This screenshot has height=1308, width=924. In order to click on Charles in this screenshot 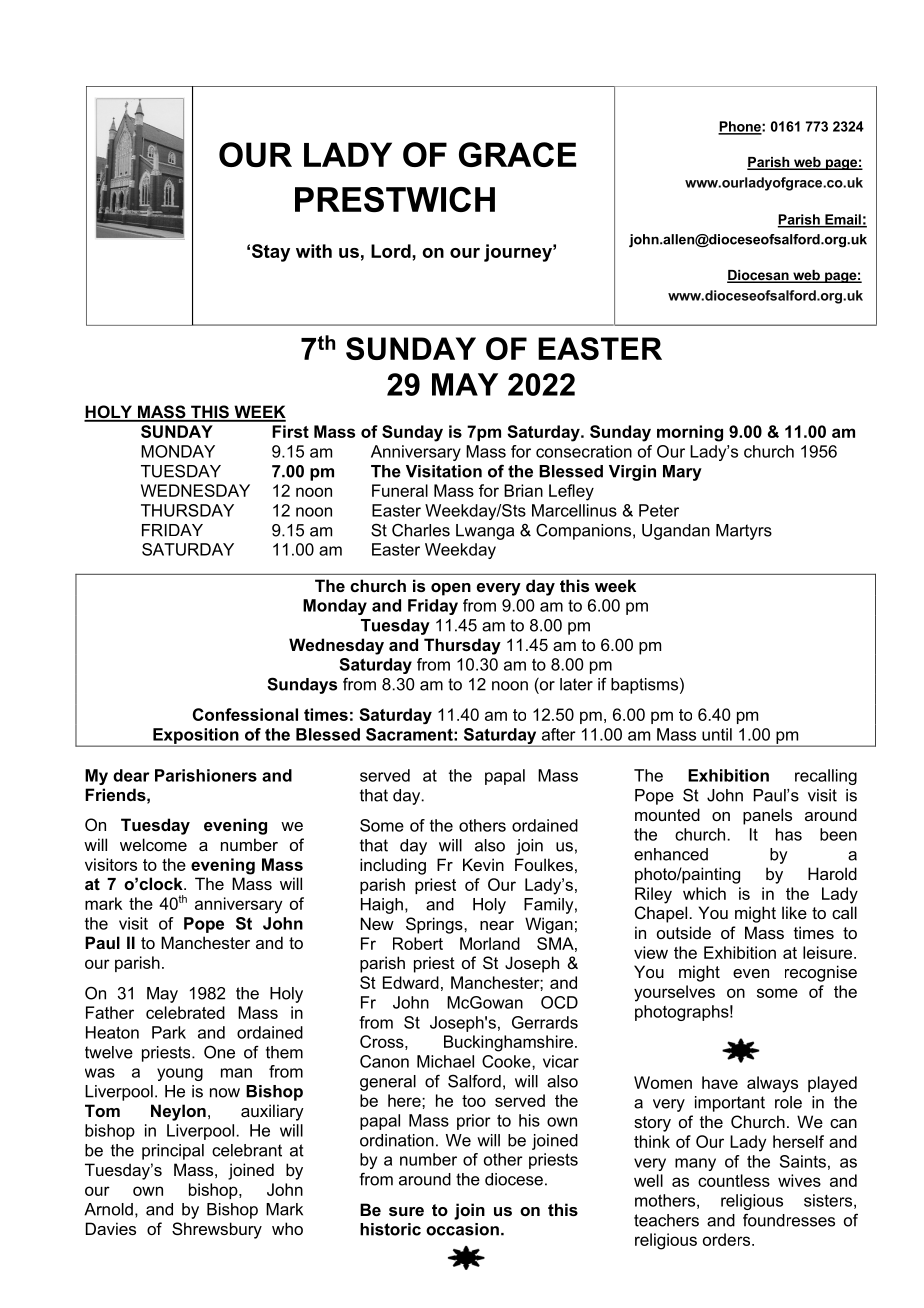, I will do `click(421, 530)`.
